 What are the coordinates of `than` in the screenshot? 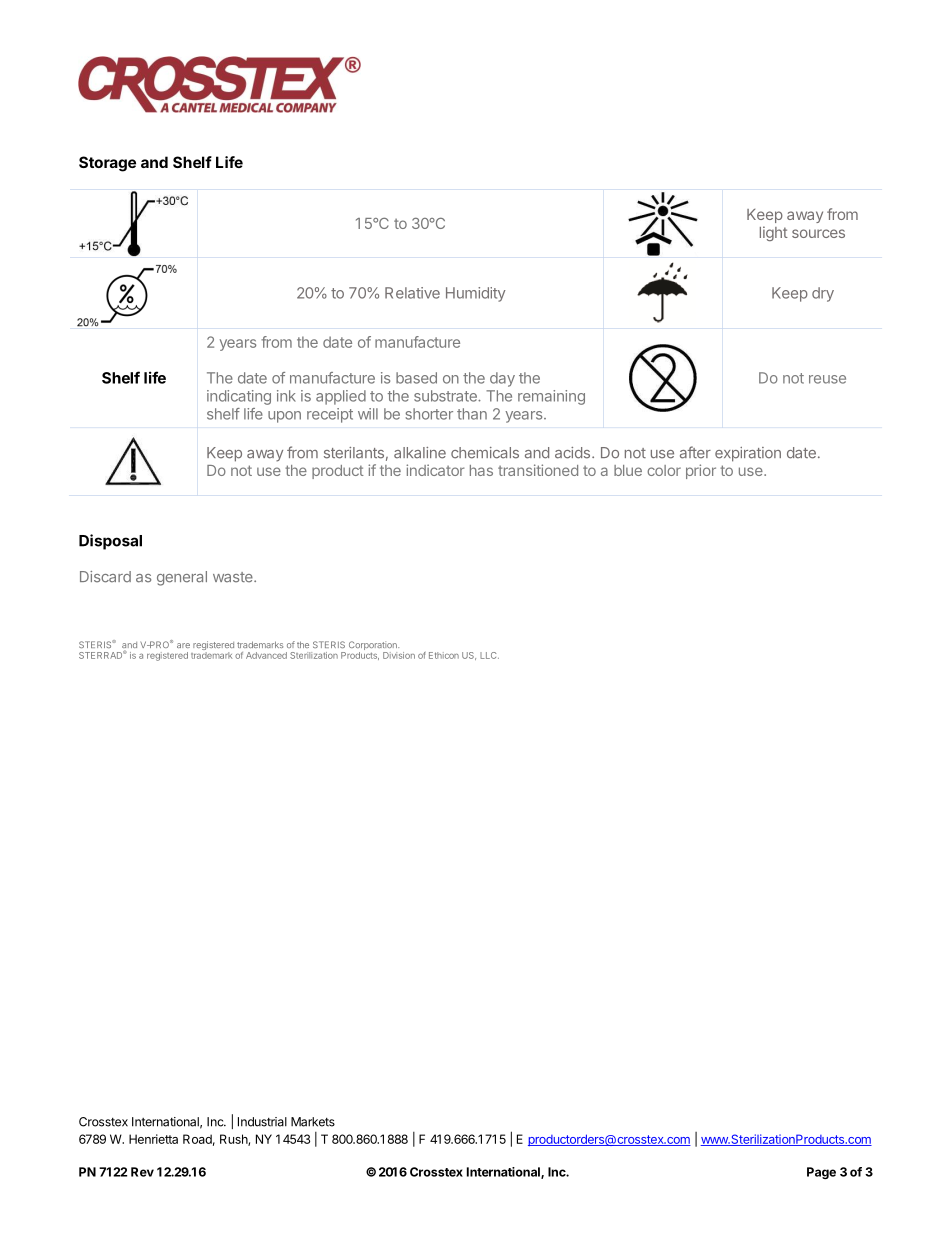 It's located at (472, 414).
